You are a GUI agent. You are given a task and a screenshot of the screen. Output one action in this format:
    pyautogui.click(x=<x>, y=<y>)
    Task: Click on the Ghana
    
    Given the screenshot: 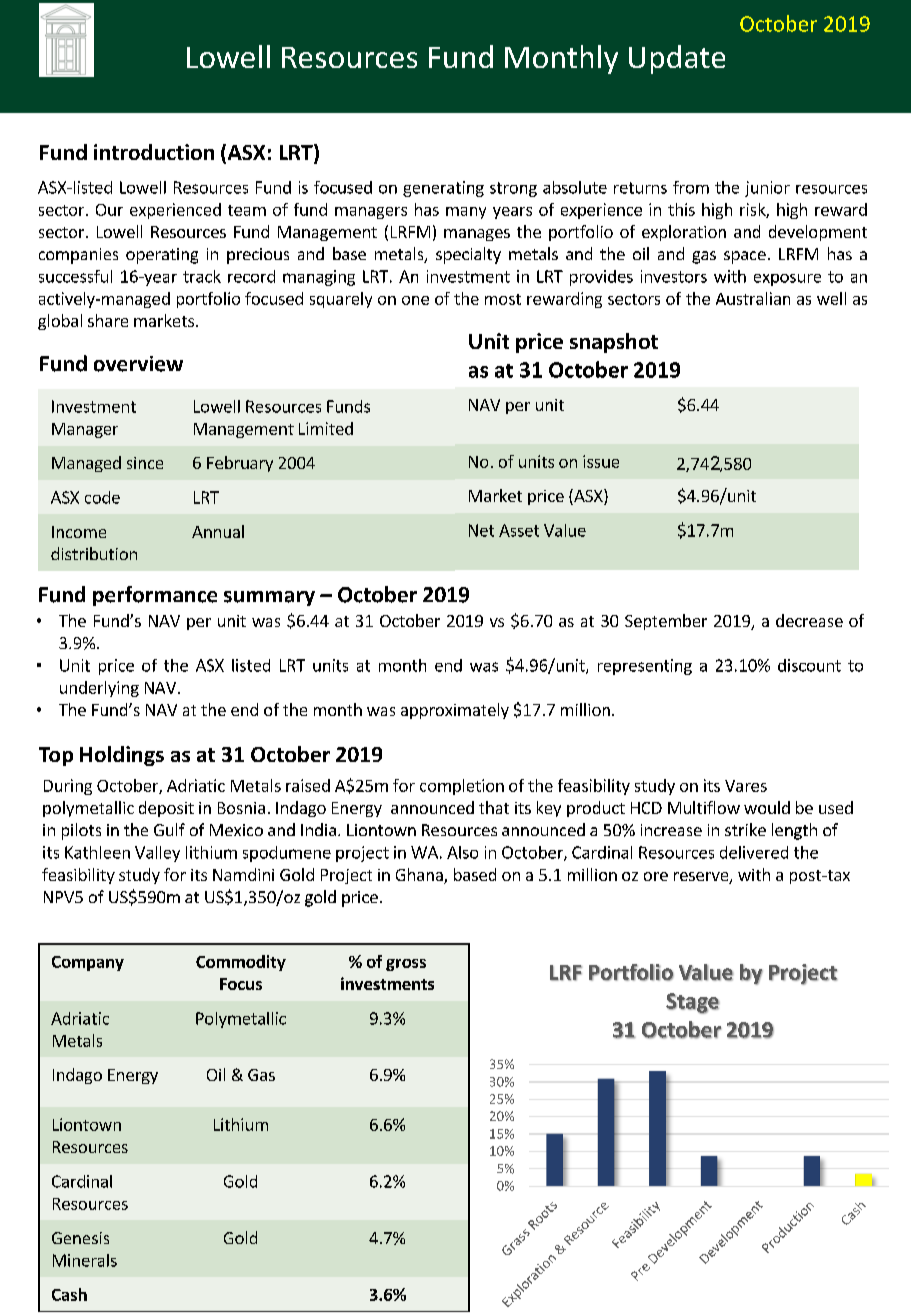 What is the action you would take?
    pyautogui.click(x=419, y=874)
